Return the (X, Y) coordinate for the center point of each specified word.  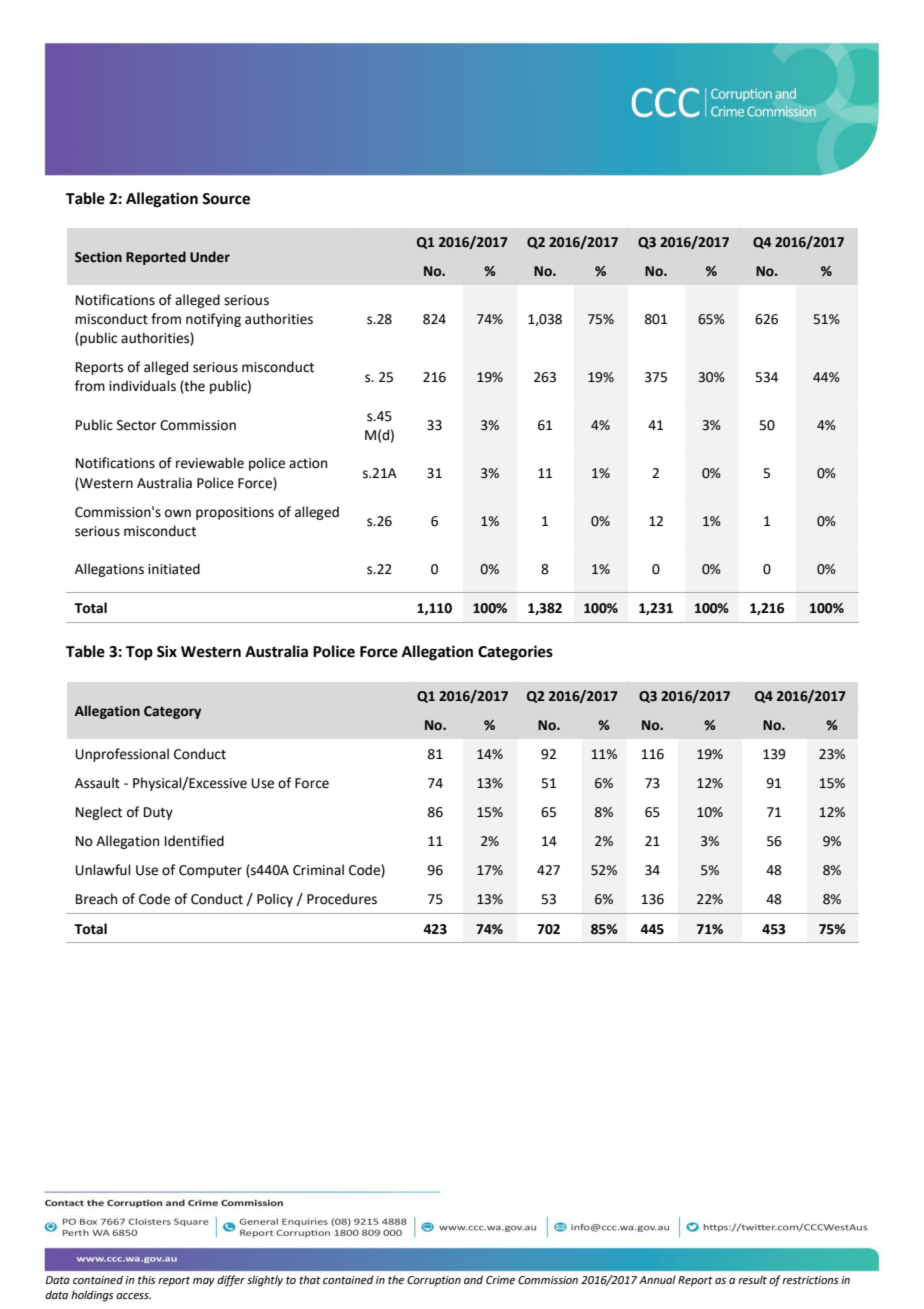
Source (226, 199)
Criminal (318, 870)
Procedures (342, 899)
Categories (515, 653)
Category (172, 712)
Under (210, 257)
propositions (235, 513)
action (308, 463)
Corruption (434, 1281)
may (204, 1282)
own (178, 513)
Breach (96, 899)
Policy (275, 900)
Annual (657, 1279)
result (752, 1279)
